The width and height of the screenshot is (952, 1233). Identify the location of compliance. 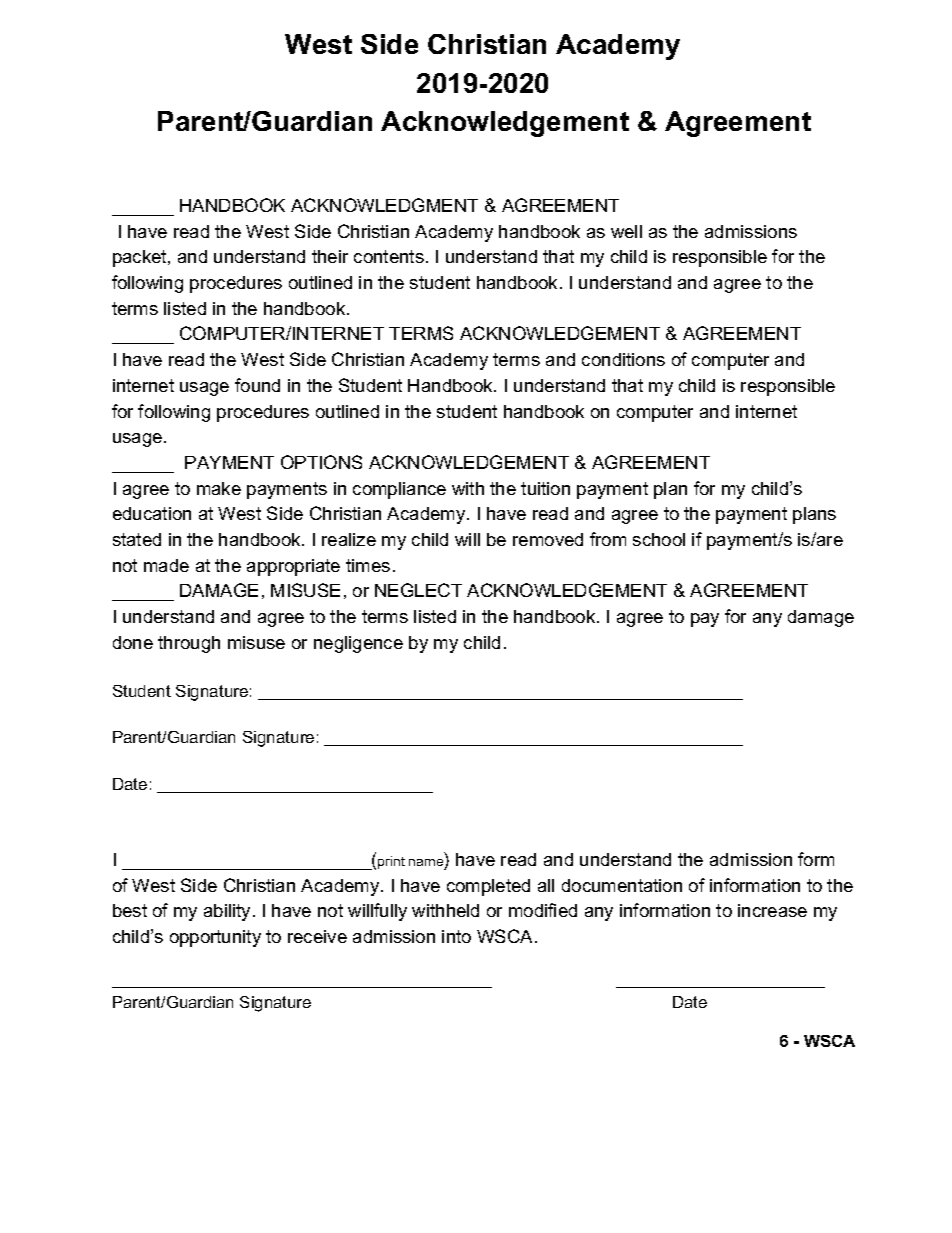
(399, 490).
